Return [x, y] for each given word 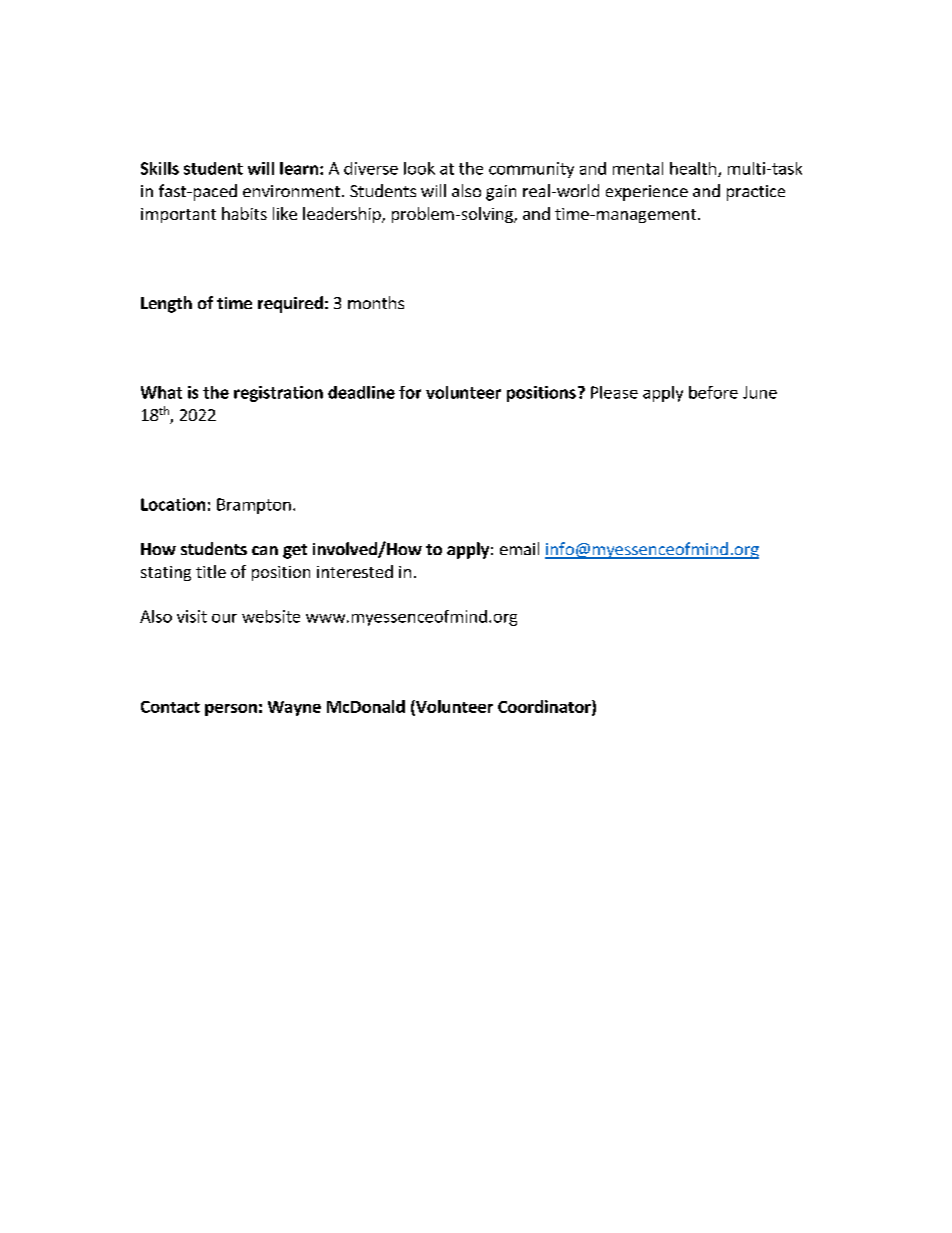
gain [501, 193]
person [231, 710]
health [694, 169]
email [519, 548]
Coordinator [545, 707]
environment [291, 191]
